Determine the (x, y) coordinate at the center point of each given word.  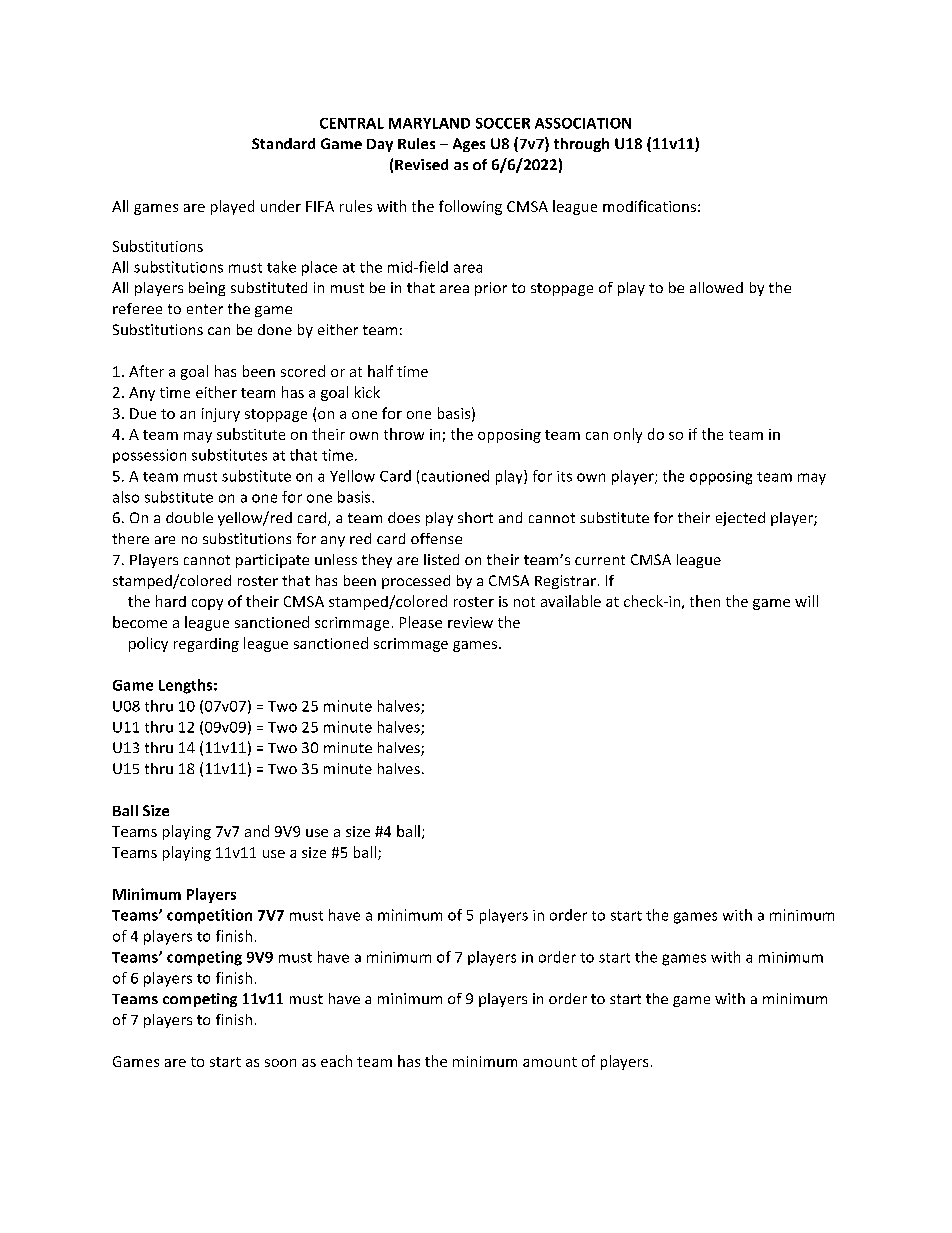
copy (207, 604)
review (470, 622)
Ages (469, 145)
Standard (283, 143)
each (336, 1061)
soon (280, 1063)
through (581, 145)
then (705, 601)
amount (550, 1062)
